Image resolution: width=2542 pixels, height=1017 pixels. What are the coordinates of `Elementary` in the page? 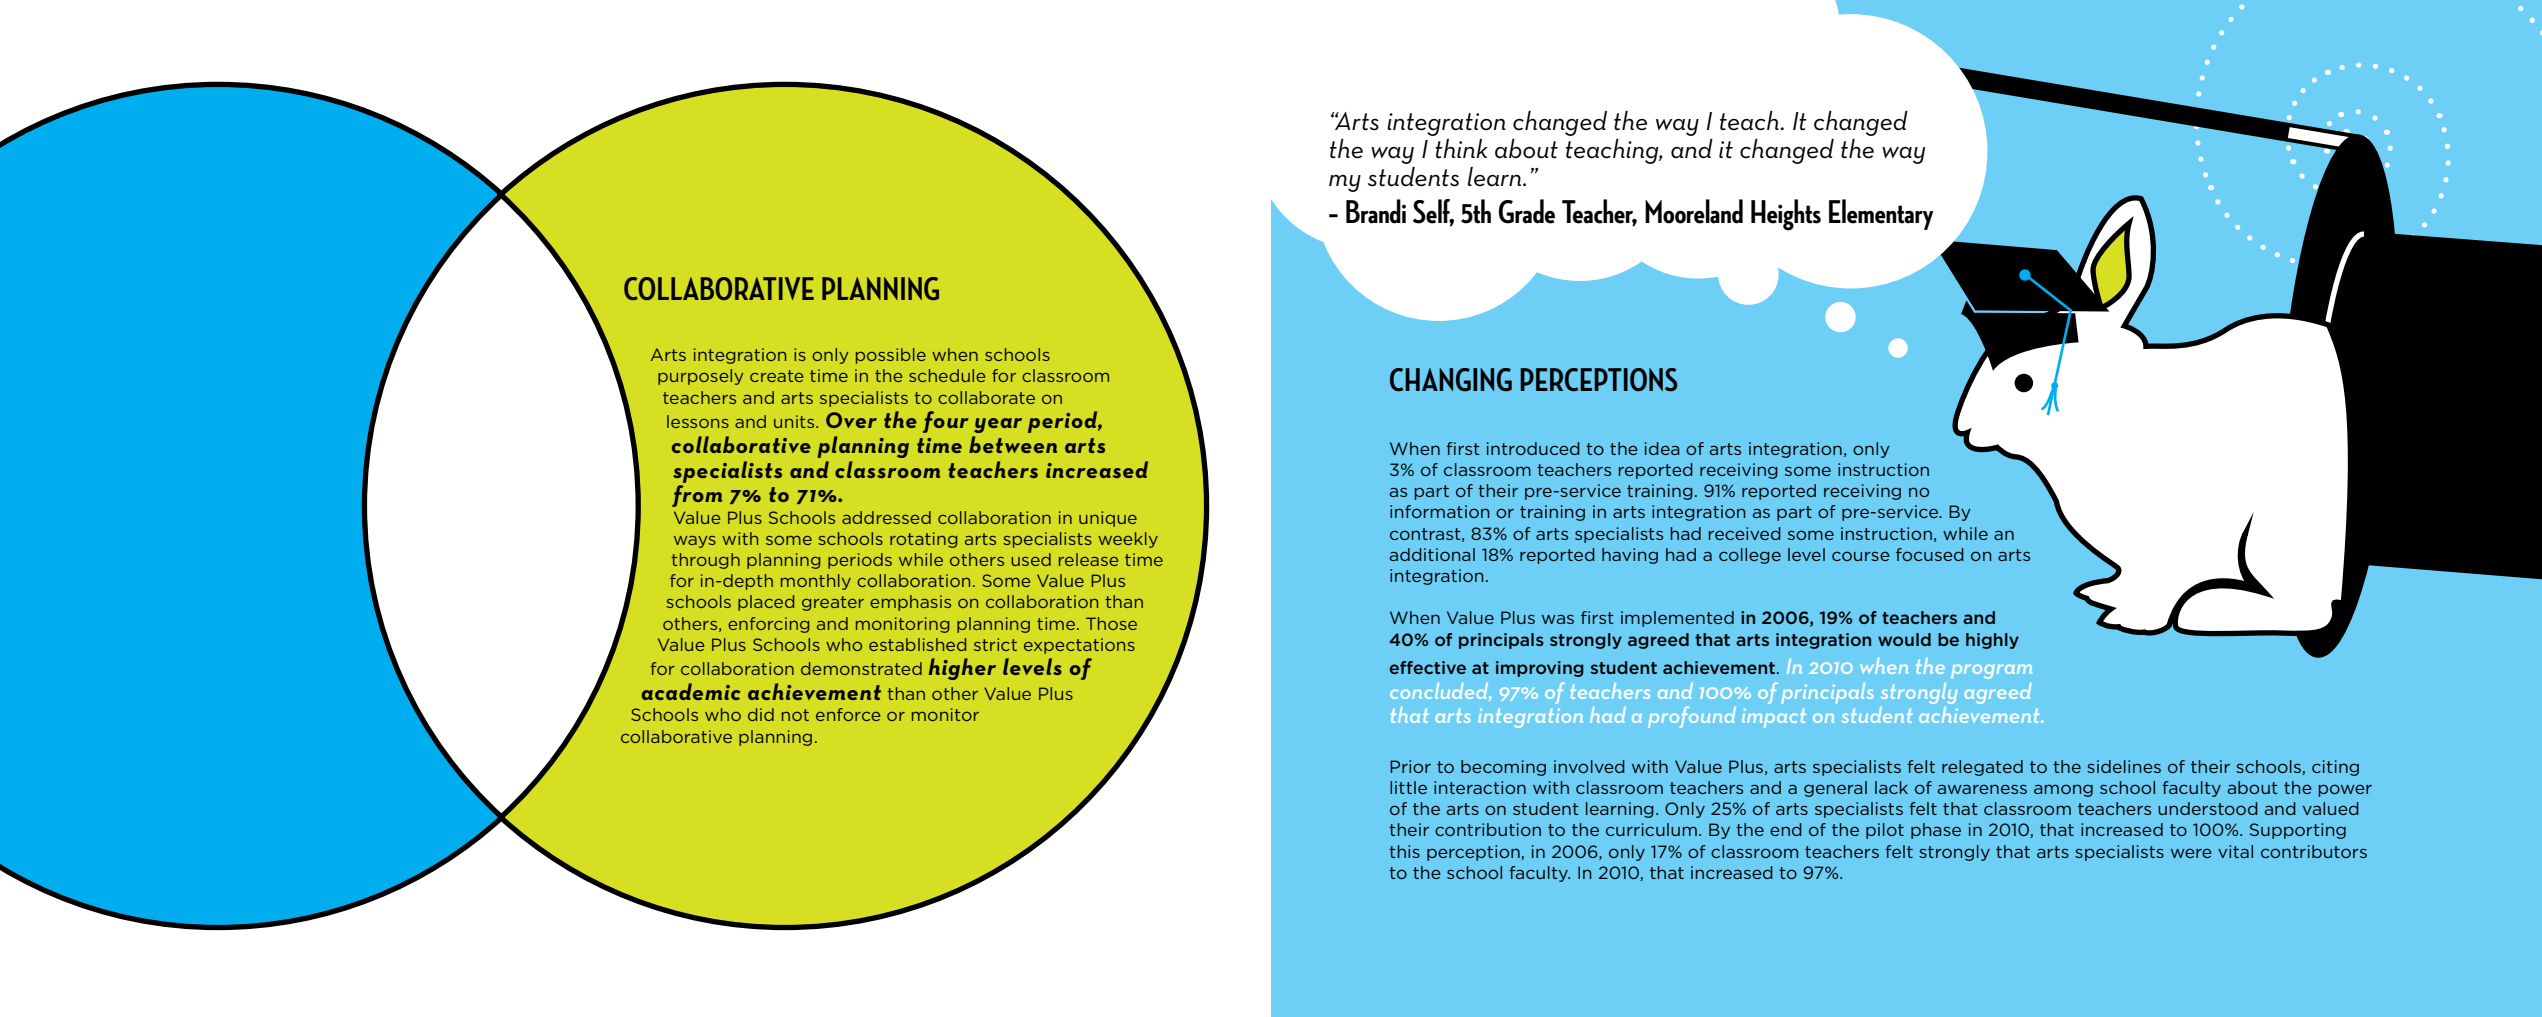 It's located at (1881, 214).
